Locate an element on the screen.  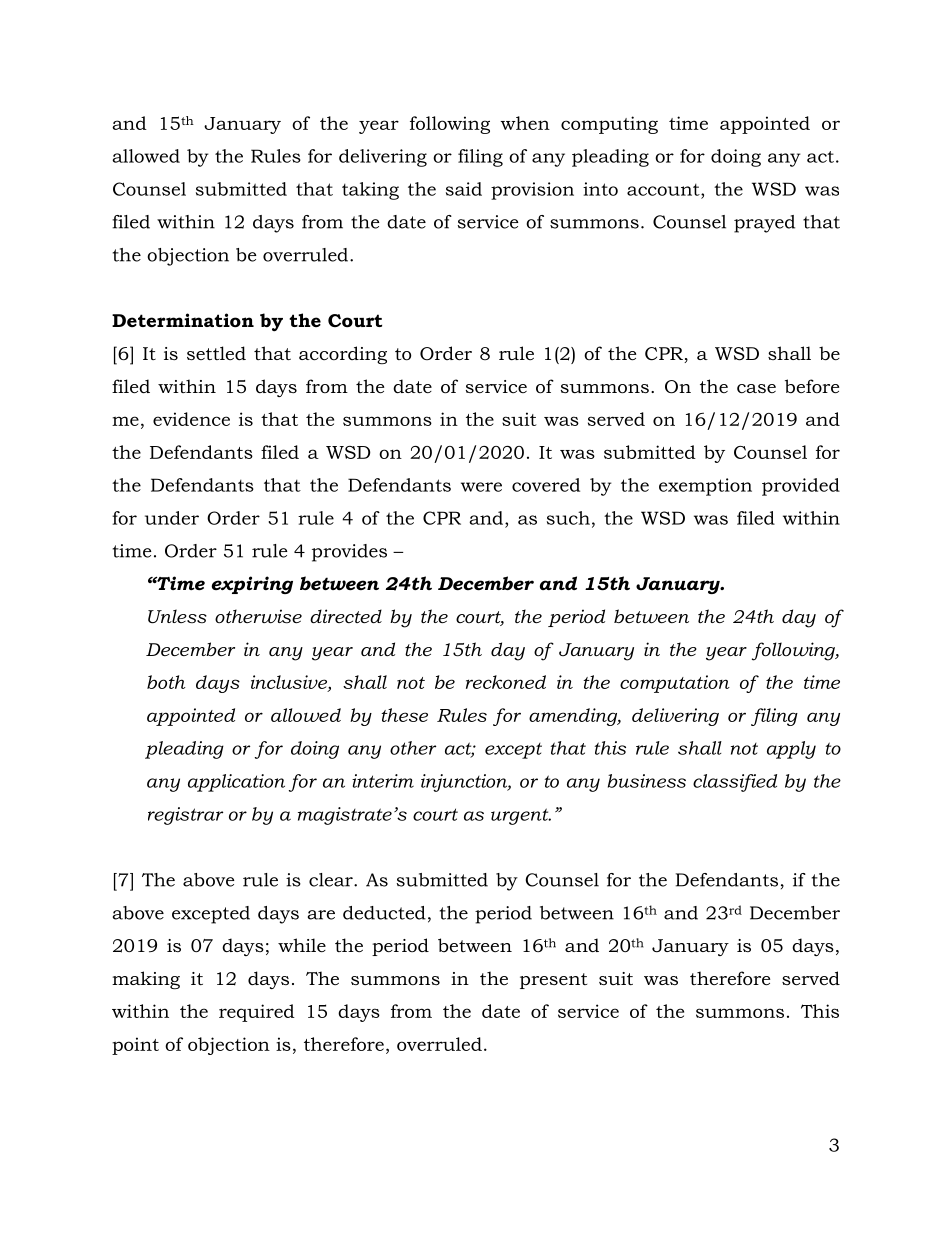
account is located at coordinates (664, 190).
